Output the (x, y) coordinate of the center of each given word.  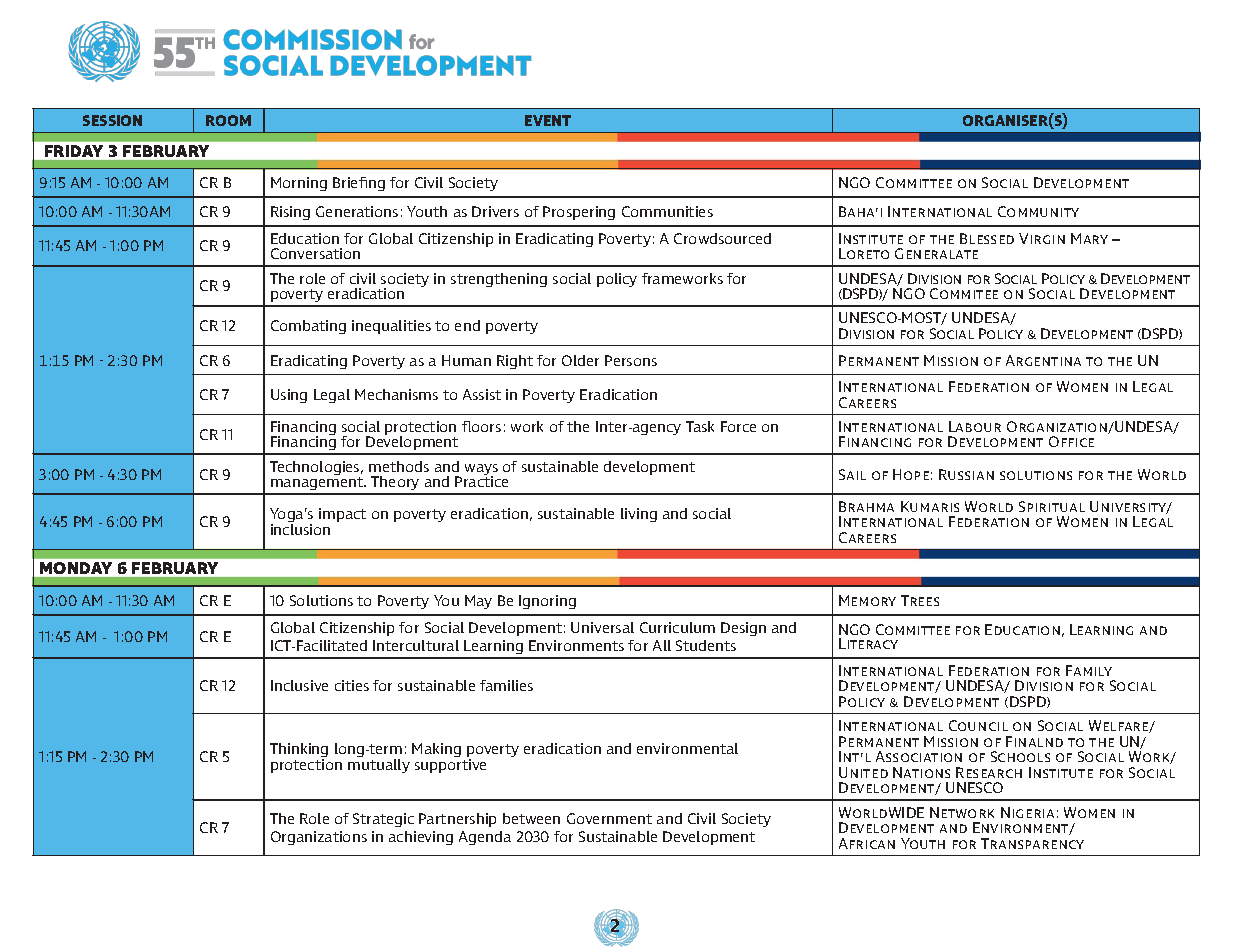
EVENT (548, 120)
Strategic (383, 820)
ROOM (228, 120)
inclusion (300, 529)
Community (1038, 211)
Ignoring (547, 602)
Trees (920, 600)
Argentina (1043, 360)
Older (580, 360)
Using (289, 396)
